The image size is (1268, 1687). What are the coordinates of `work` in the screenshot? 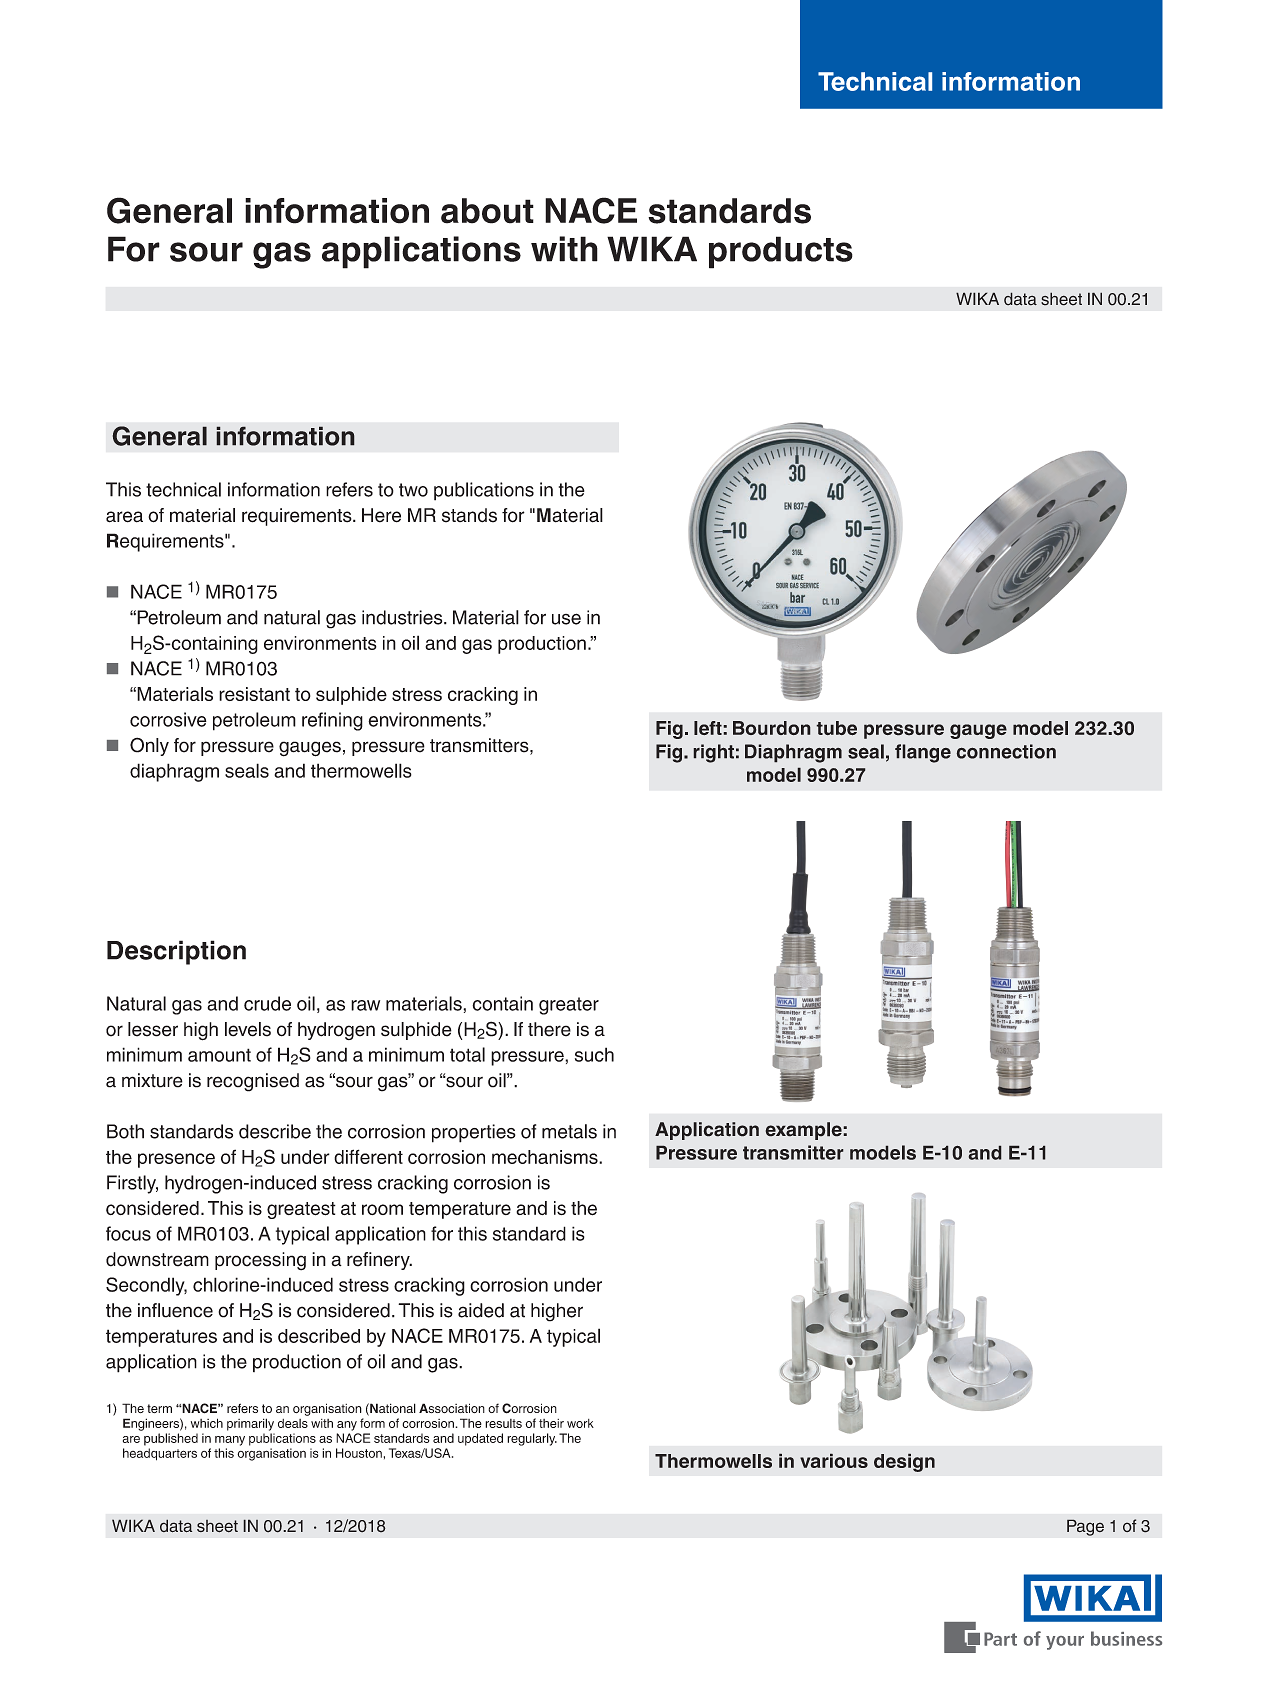 It's located at (580, 1423).
